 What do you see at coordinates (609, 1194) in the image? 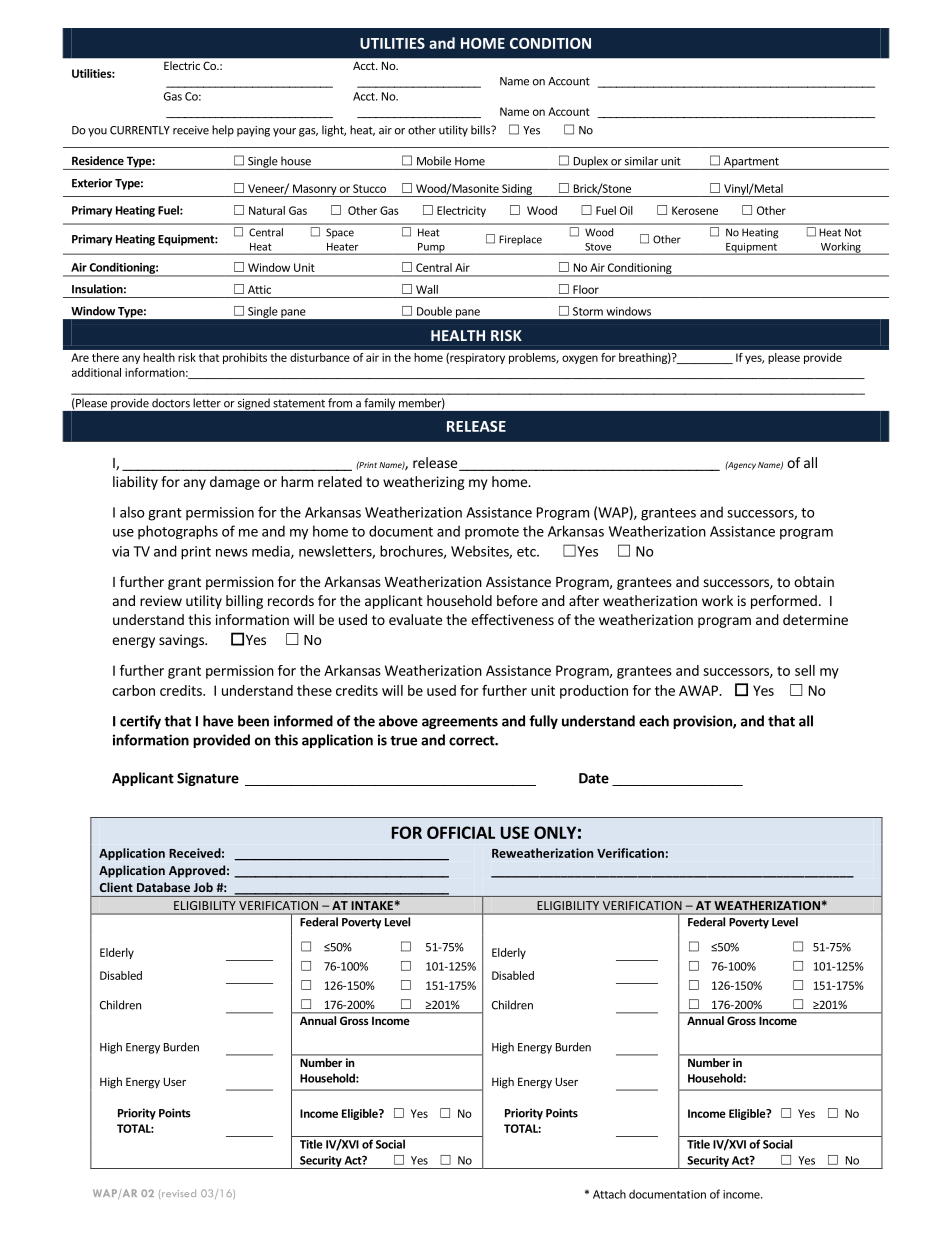
I see `Attach` at bounding box center [609, 1194].
